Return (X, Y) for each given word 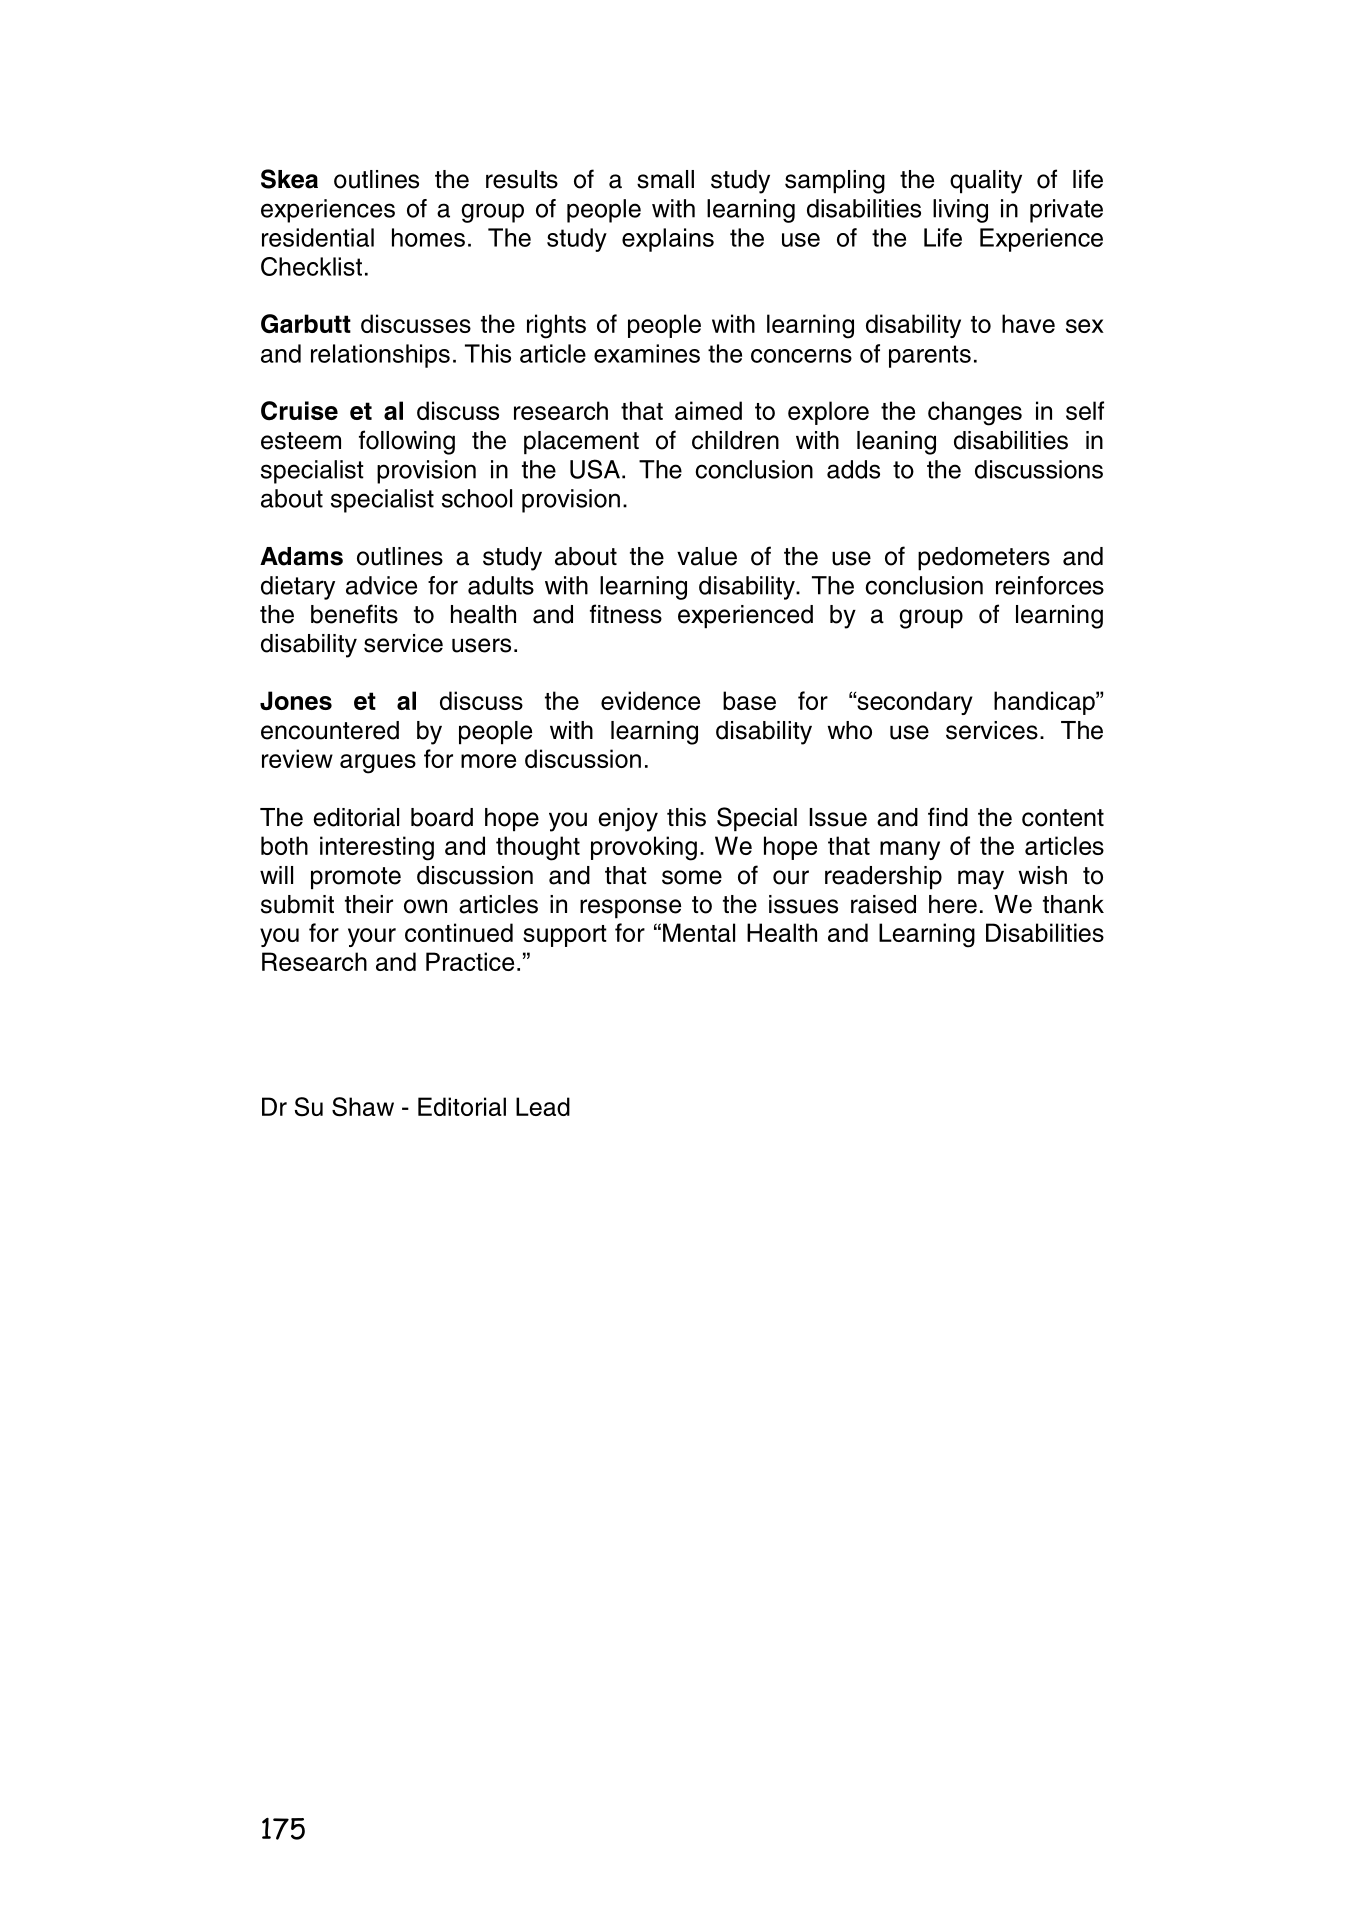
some (692, 877)
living (960, 211)
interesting (377, 848)
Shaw (363, 1107)
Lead (543, 1106)
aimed (708, 410)
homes (428, 237)
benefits (354, 614)
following (407, 442)
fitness (626, 614)
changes (975, 413)
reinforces (1050, 585)
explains (668, 240)
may (981, 880)
